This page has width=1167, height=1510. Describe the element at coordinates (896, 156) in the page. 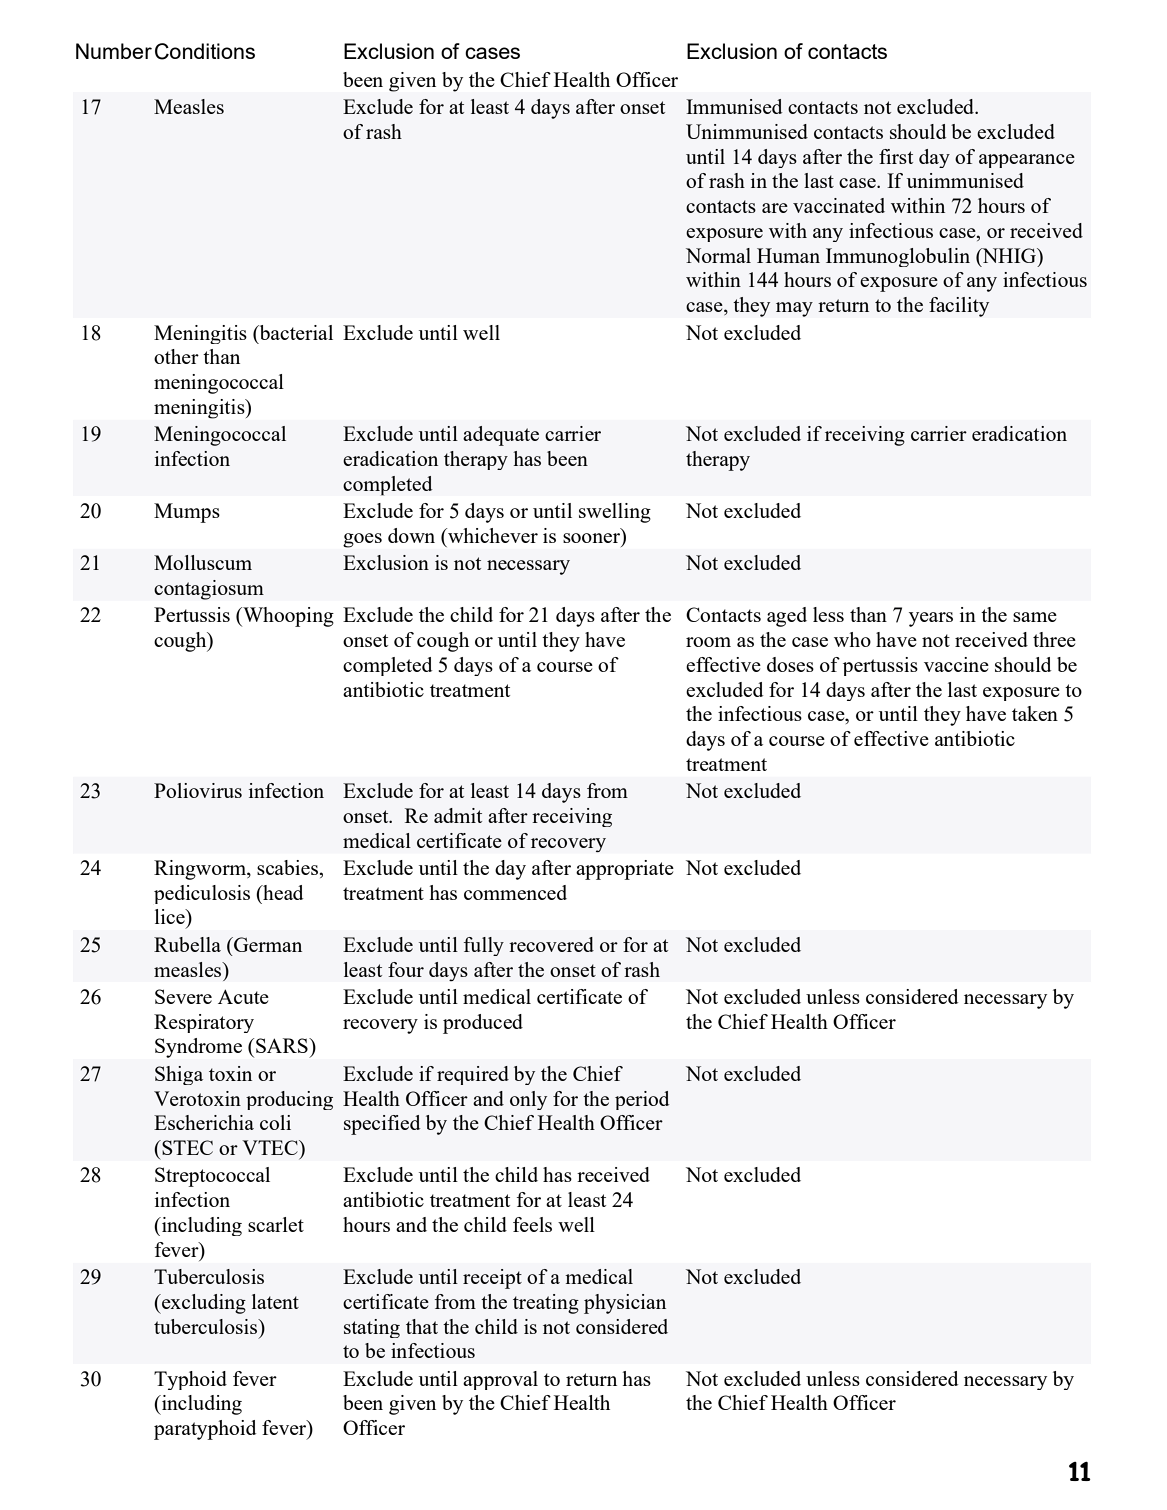

I see `first` at that location.
